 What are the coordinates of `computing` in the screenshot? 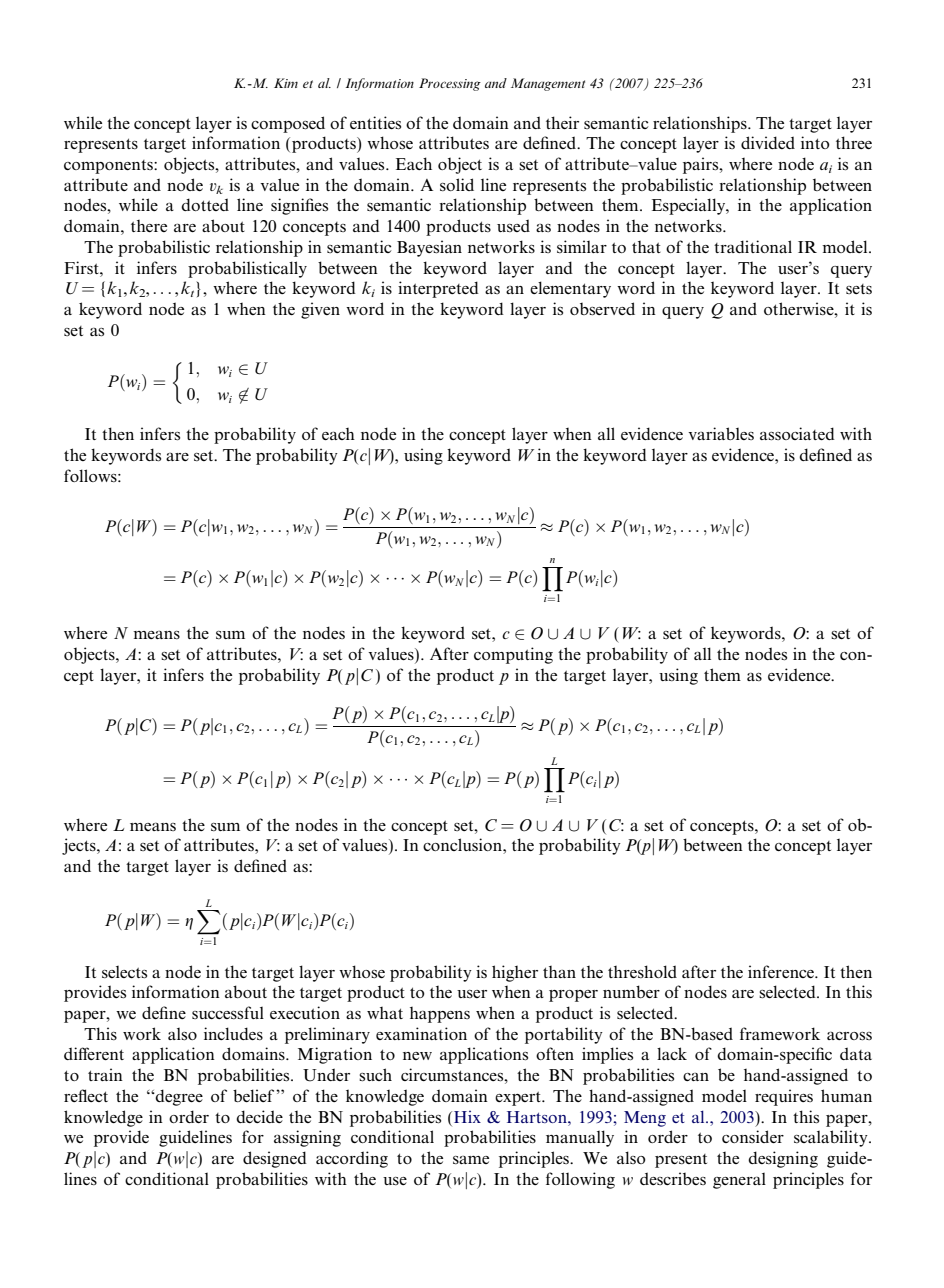 It's located at (513, 655).
